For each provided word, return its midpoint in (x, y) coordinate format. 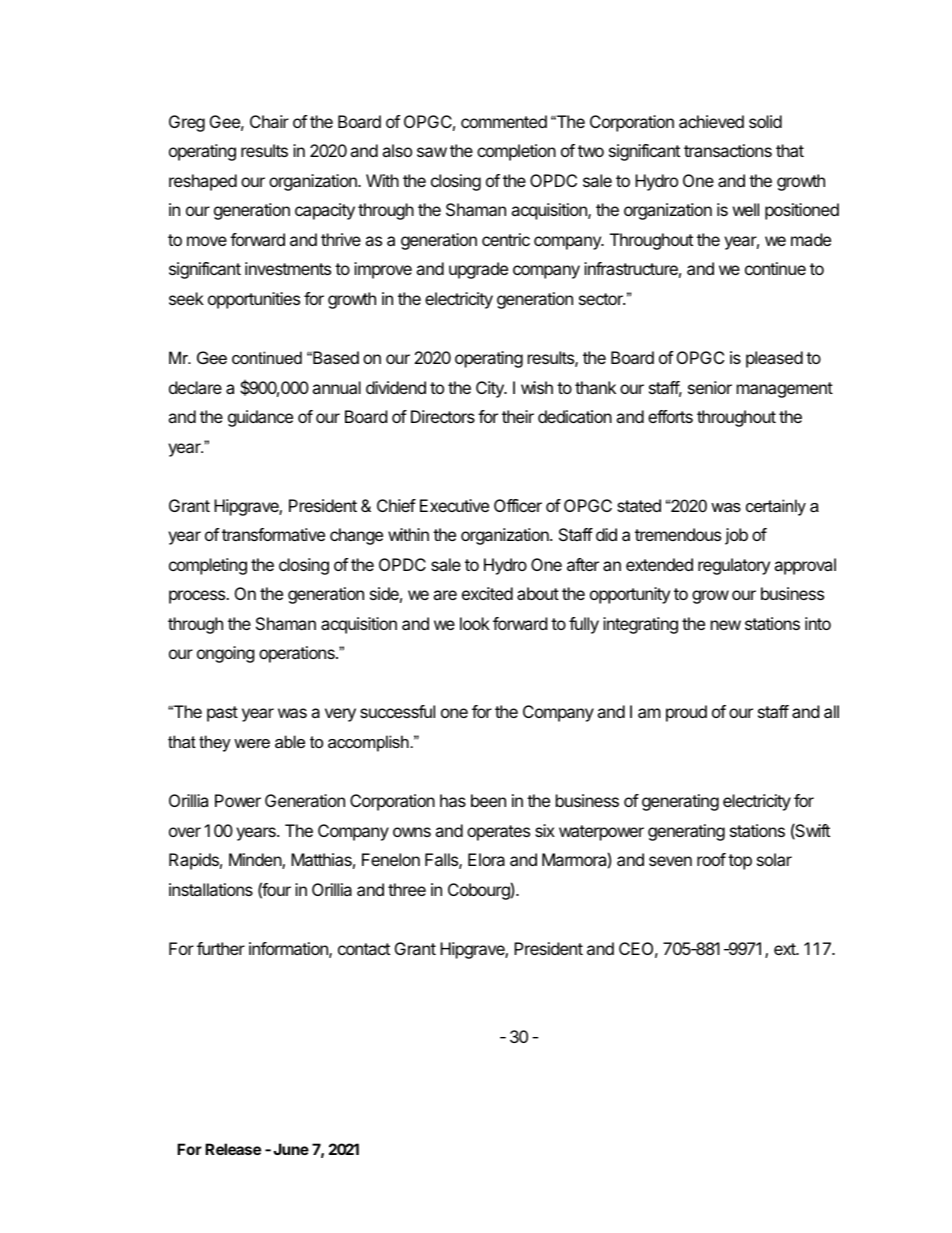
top (740, 862)
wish (537, 387)
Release (233, 1149)
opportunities (254, 300)
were (252, 743)
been (488, 800)
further (221, 948)
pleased (774, 359)
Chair (269, 121)
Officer (518, 505)
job (736, 536)
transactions (728, 150)
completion (516, 152)
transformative (273, 534)
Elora (486, 859)
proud (686, 713)
